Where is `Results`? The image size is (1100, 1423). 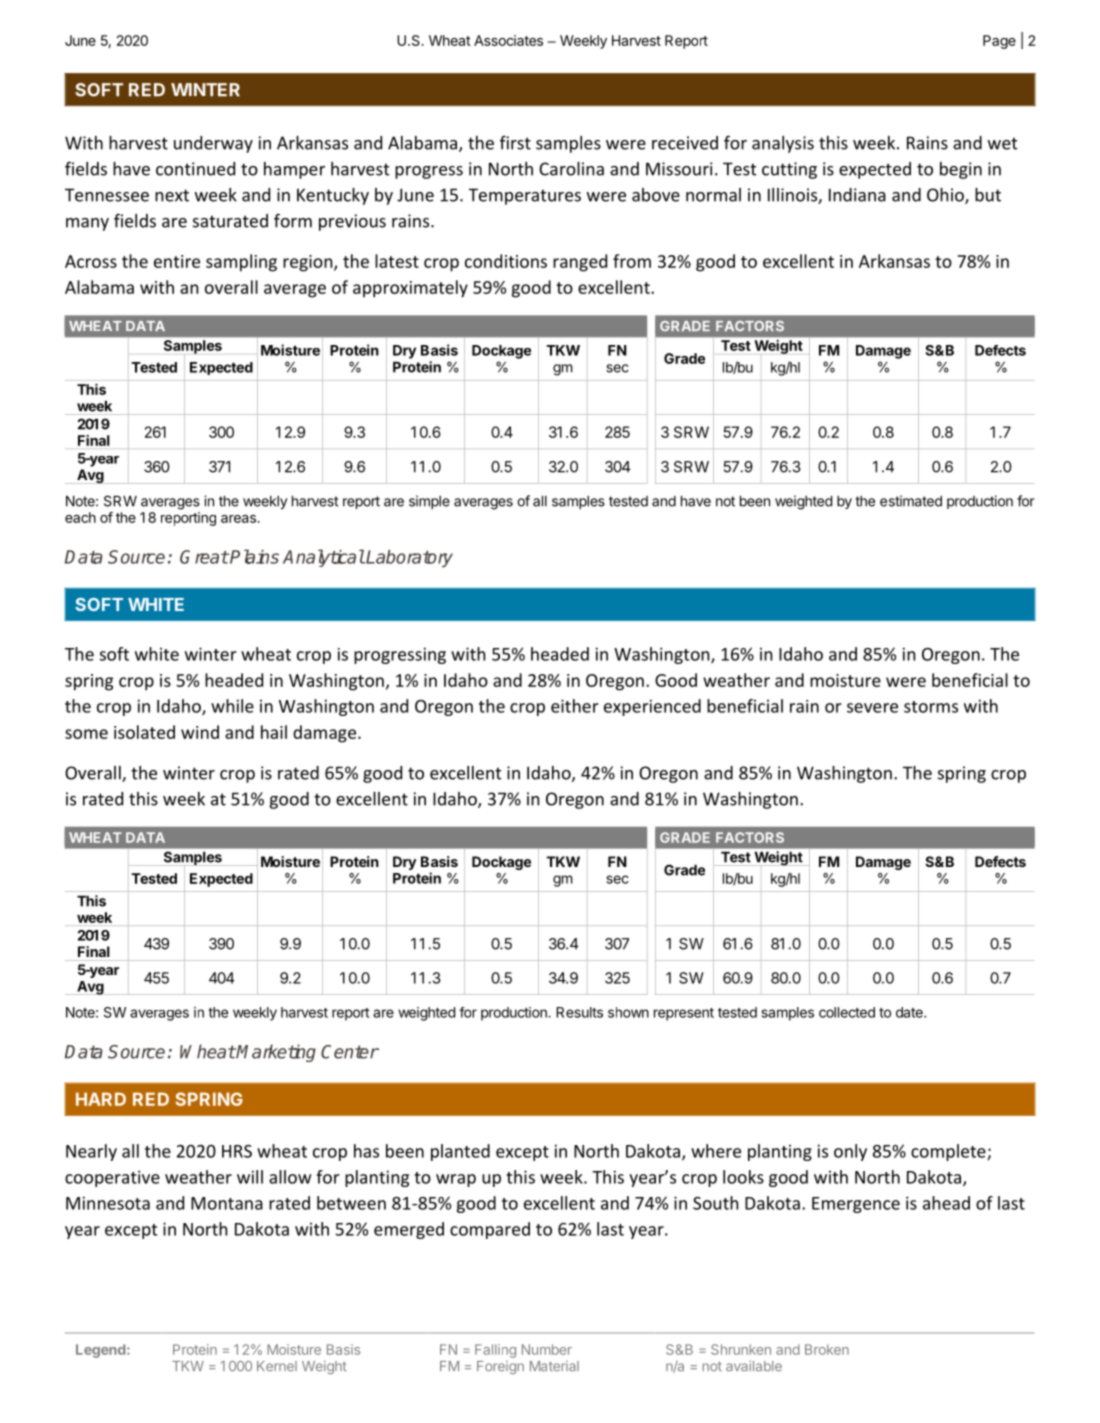 Results is located at coordinates (579, 1012).
